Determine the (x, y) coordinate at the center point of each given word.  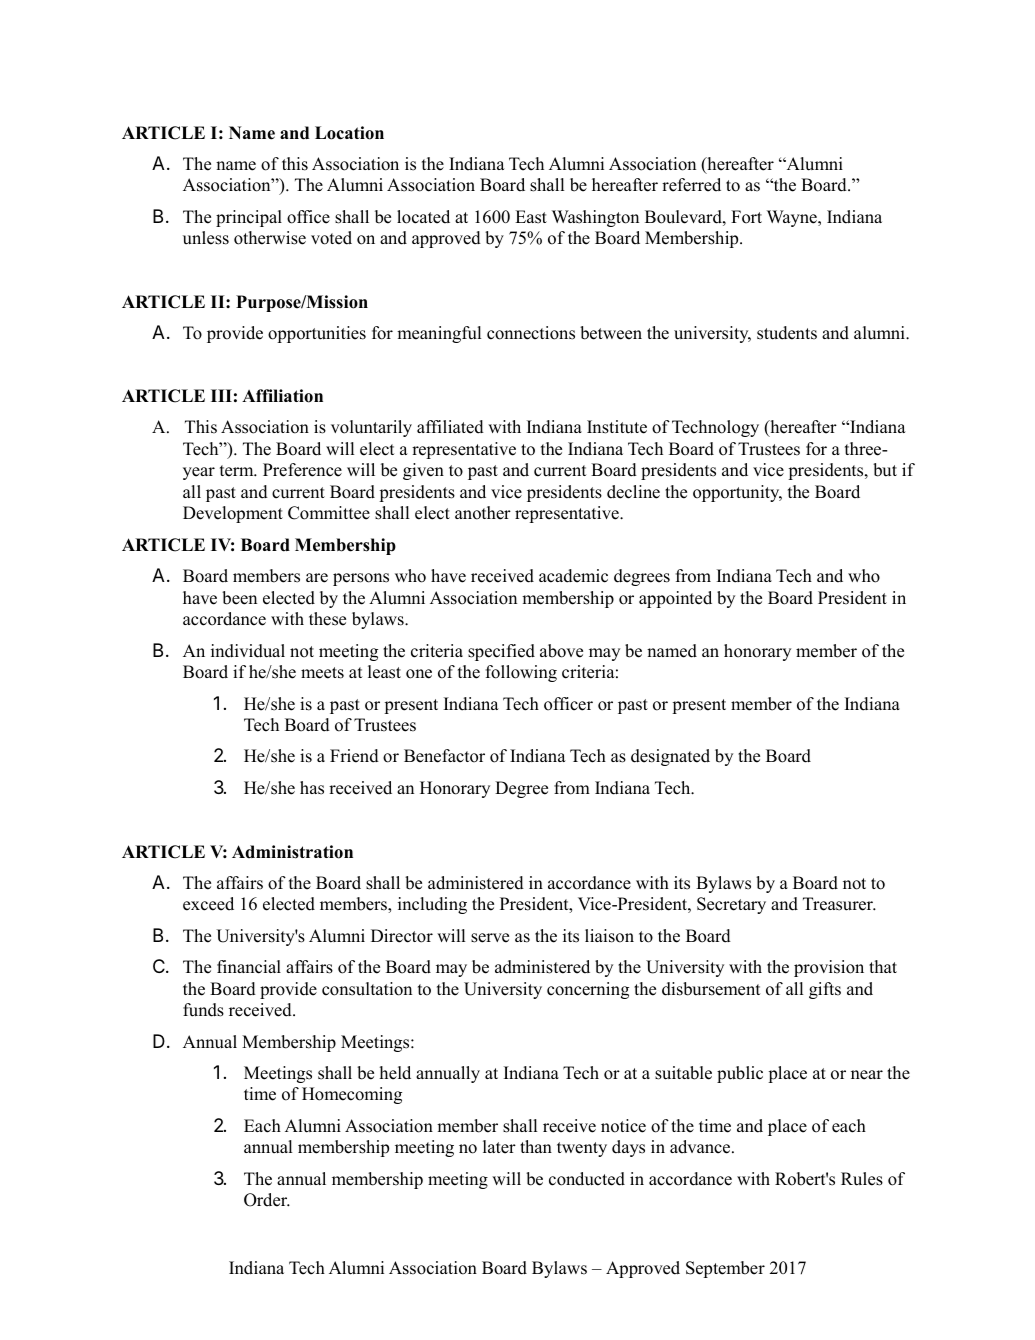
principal (249, 218)
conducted (587, 1179)
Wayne (793, 218)
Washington (595, 218)
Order (267, 1200)
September (725, 1269)
